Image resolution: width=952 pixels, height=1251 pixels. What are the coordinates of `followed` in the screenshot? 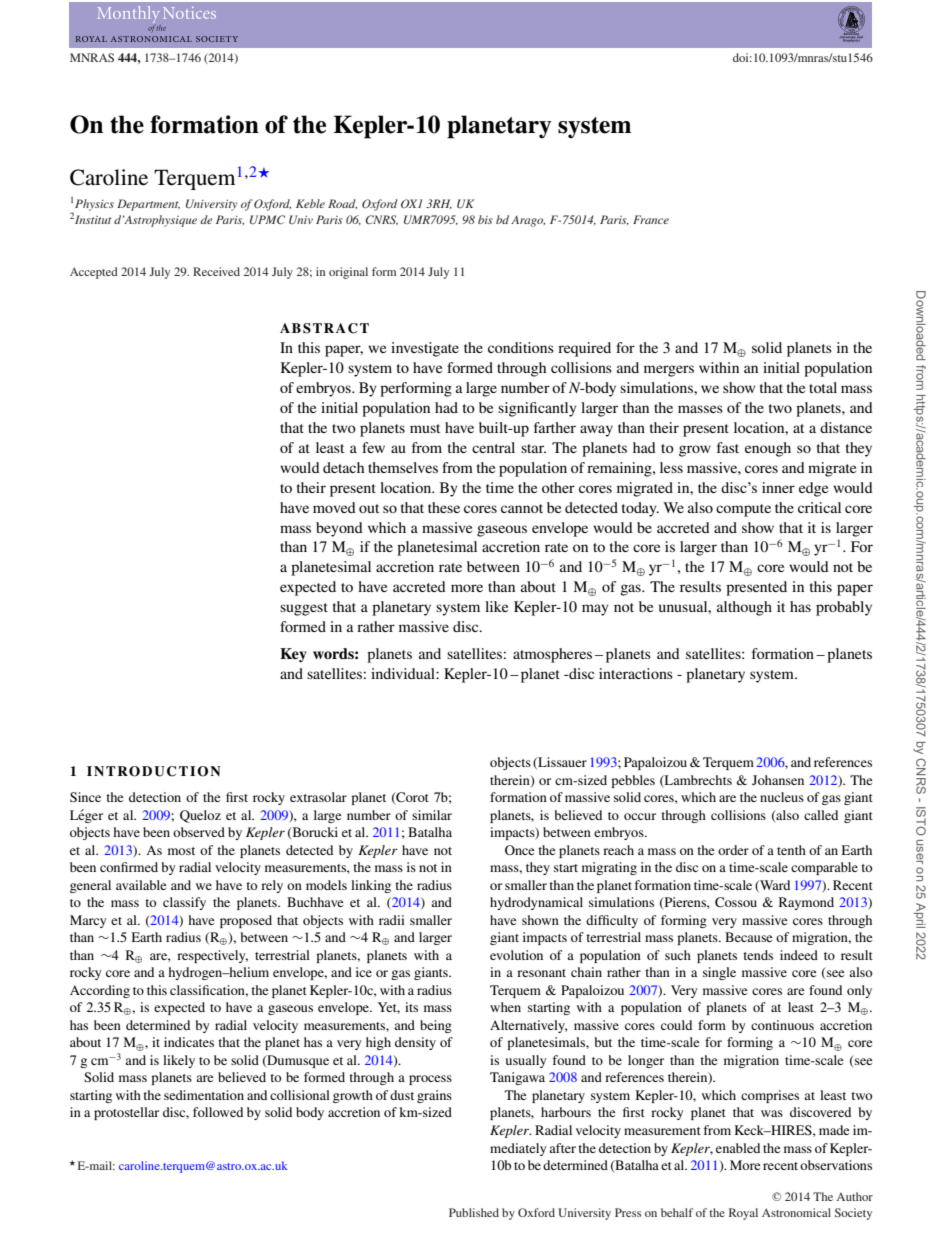 It's located at (218, 1112).
